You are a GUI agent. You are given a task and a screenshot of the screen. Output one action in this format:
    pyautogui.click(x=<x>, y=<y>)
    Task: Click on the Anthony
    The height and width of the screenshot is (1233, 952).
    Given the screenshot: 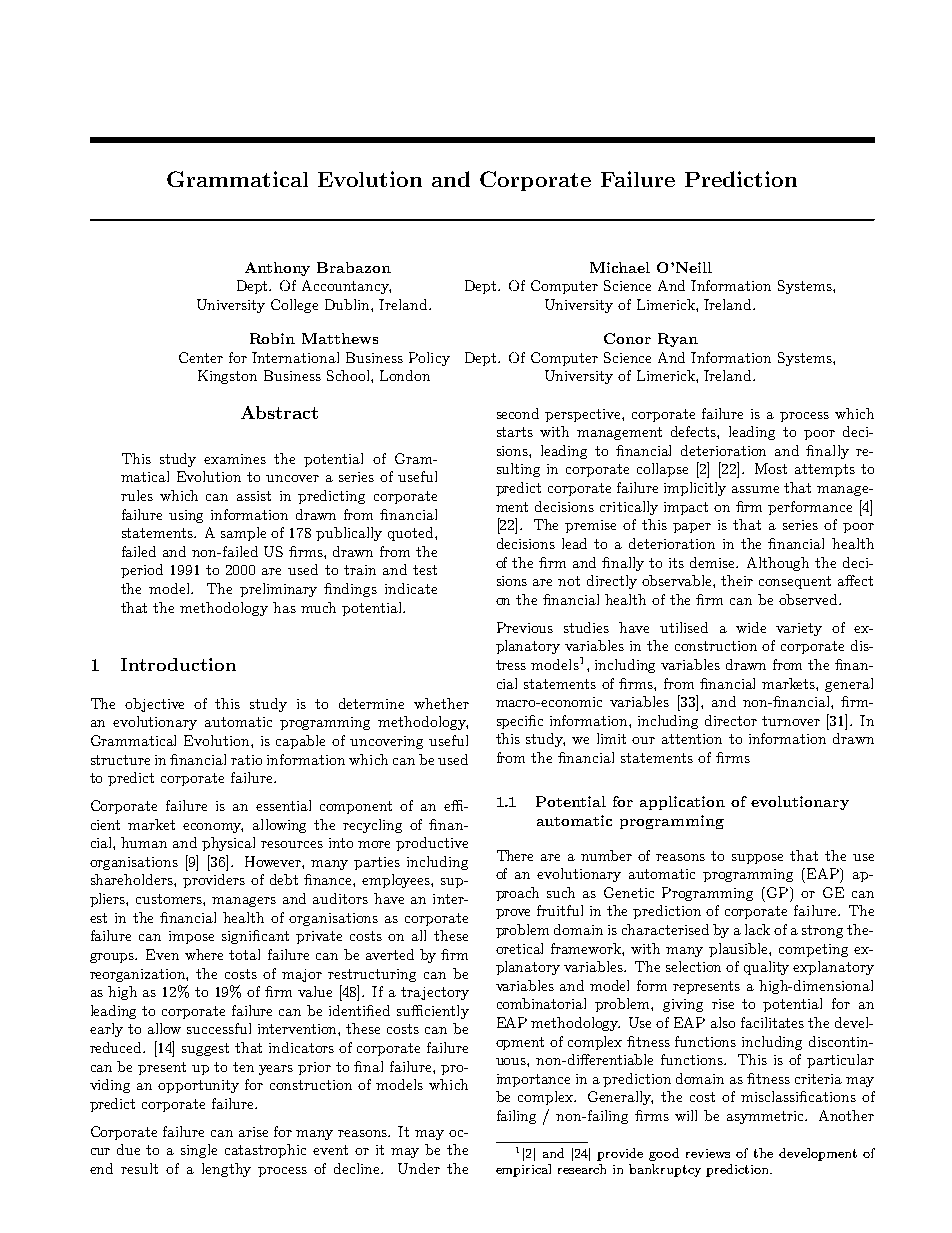 What is the action you would take?
    pyautogui.click(x=277, y=269)
